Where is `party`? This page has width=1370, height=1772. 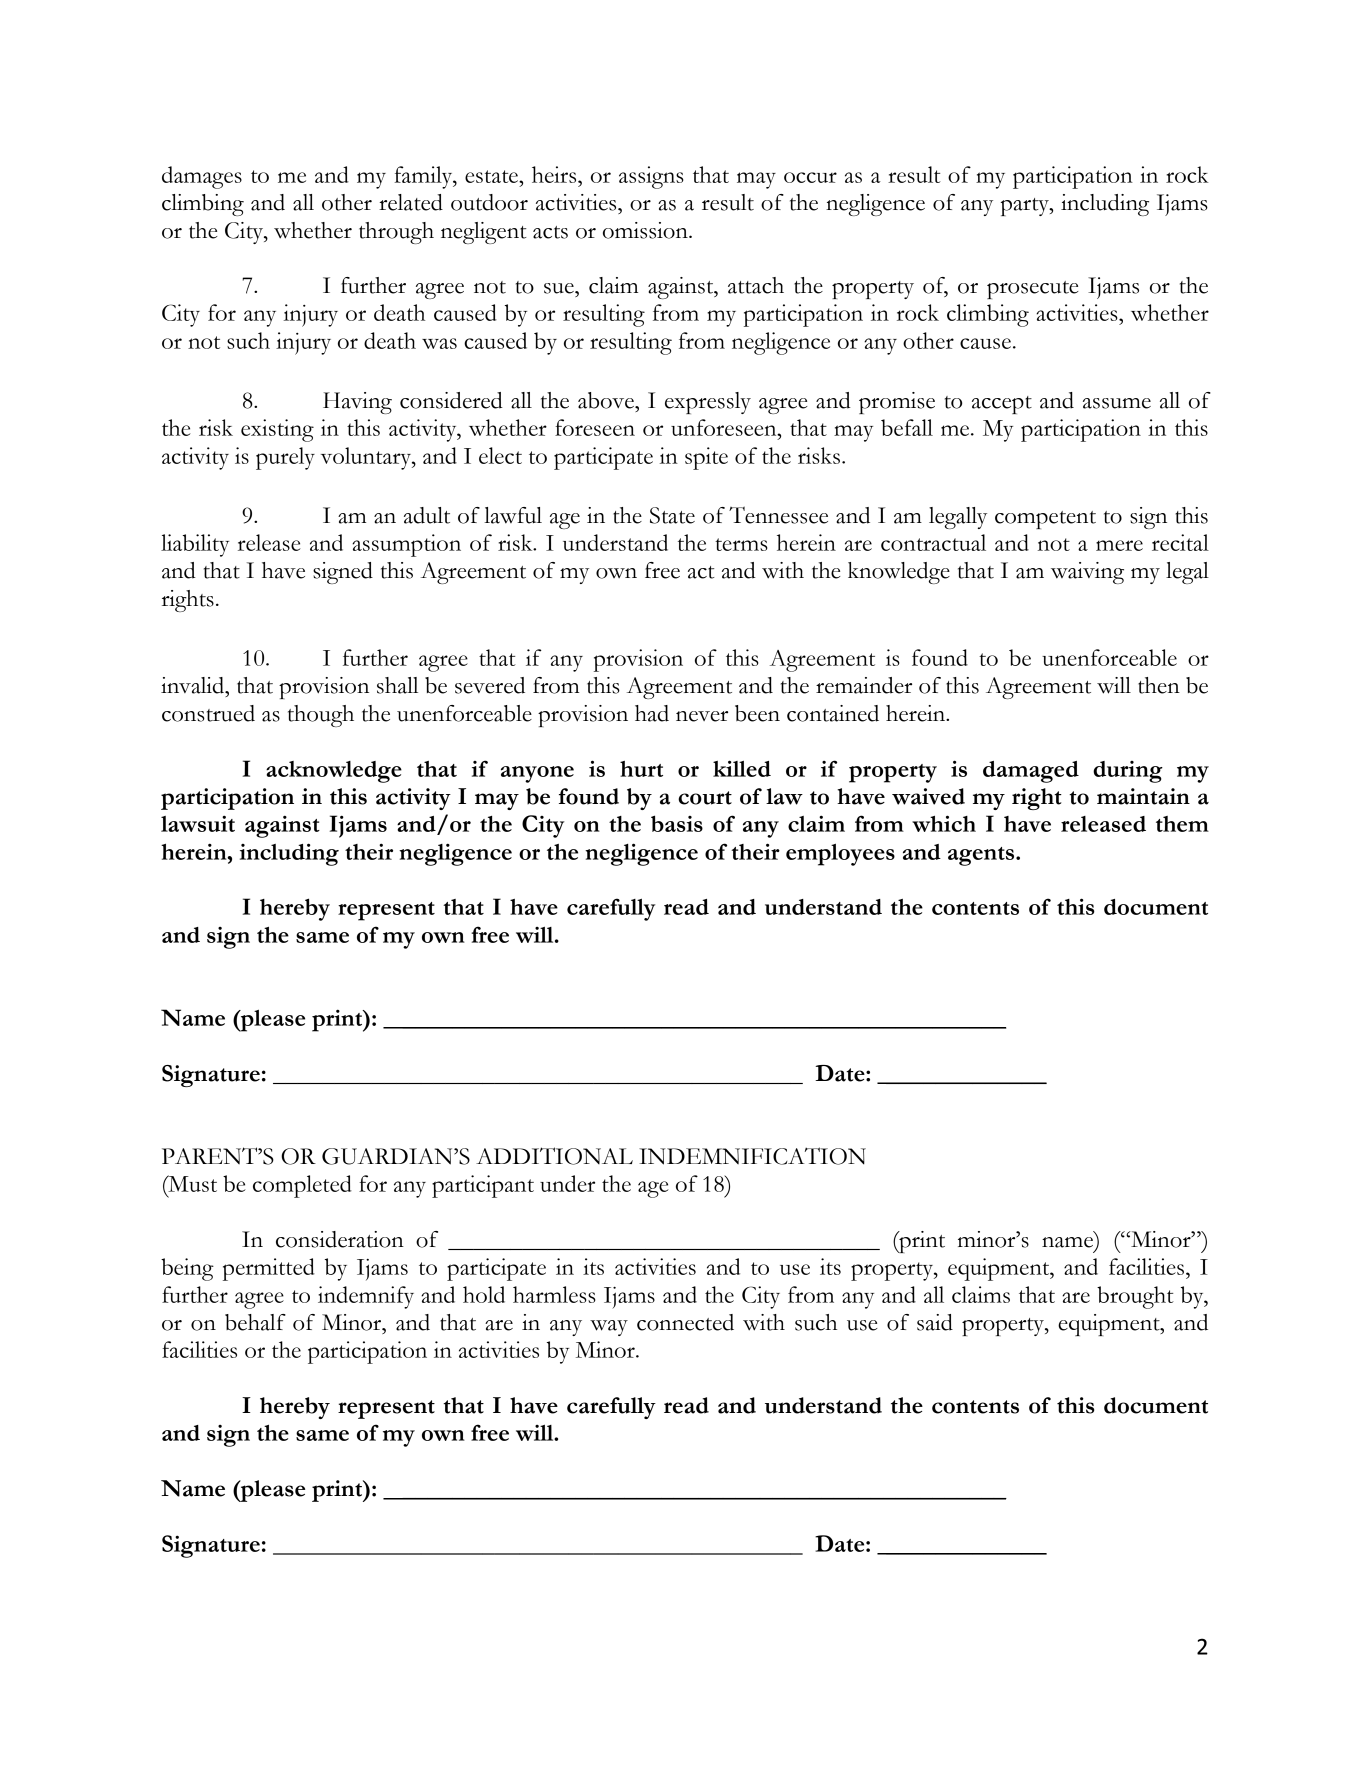 party is located at coordinates (1026, 207).
